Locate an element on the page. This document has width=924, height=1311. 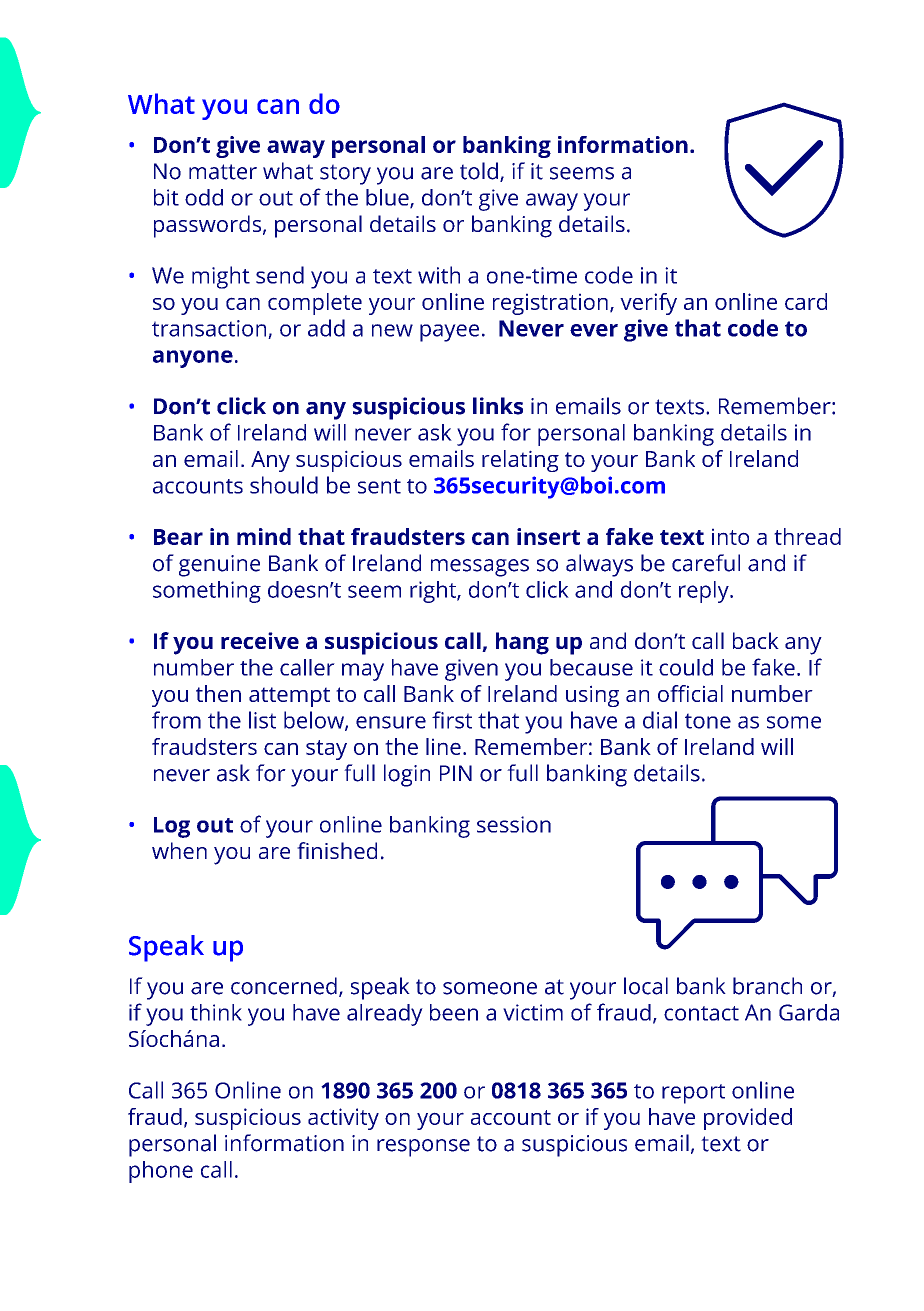
card is located at coordinates (806, 301).
